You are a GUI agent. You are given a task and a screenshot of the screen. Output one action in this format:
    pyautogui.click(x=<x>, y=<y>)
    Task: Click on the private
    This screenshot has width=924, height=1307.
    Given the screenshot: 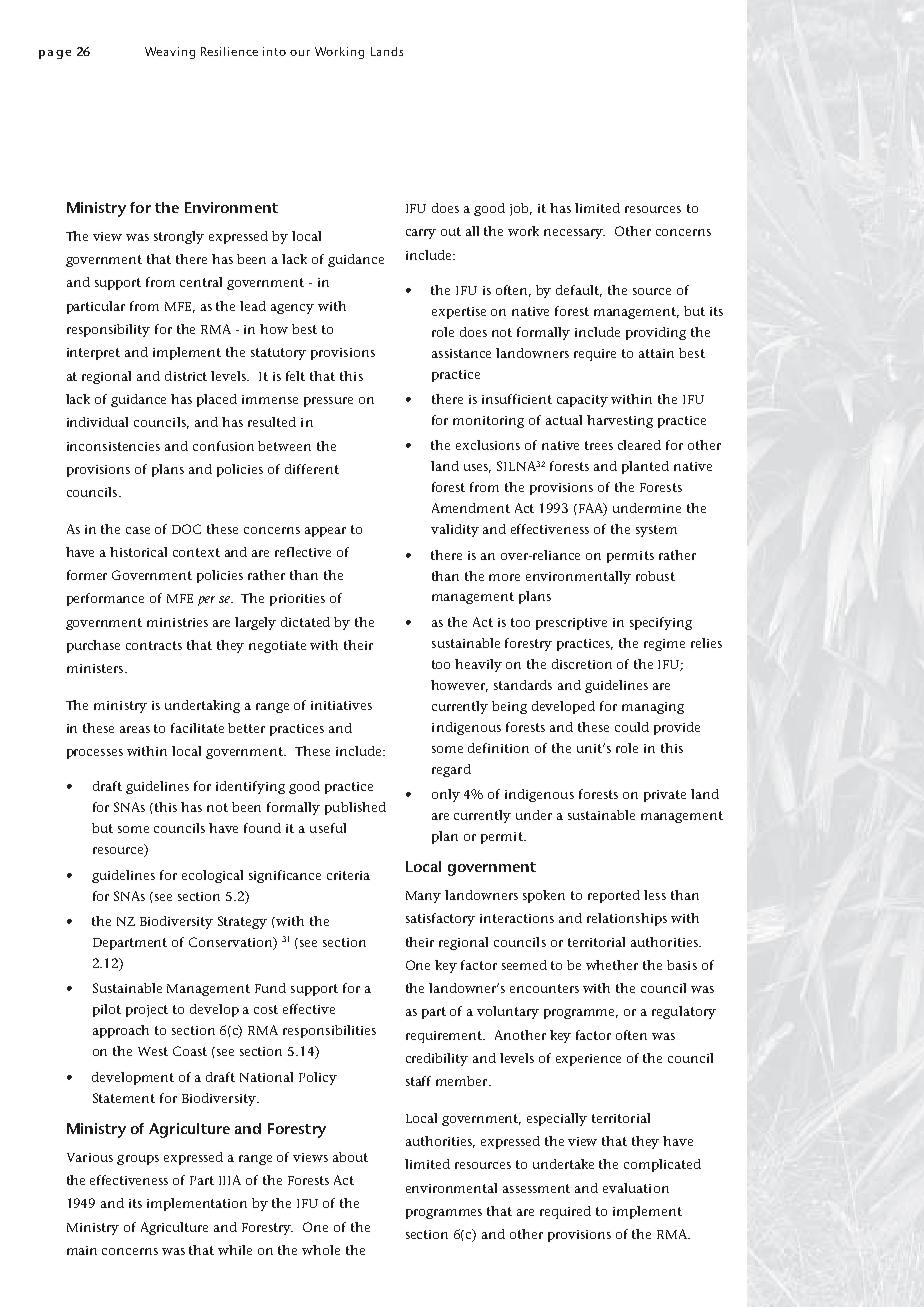 What is the action you would take?
    pyautogui.click(x=665, y=796)
